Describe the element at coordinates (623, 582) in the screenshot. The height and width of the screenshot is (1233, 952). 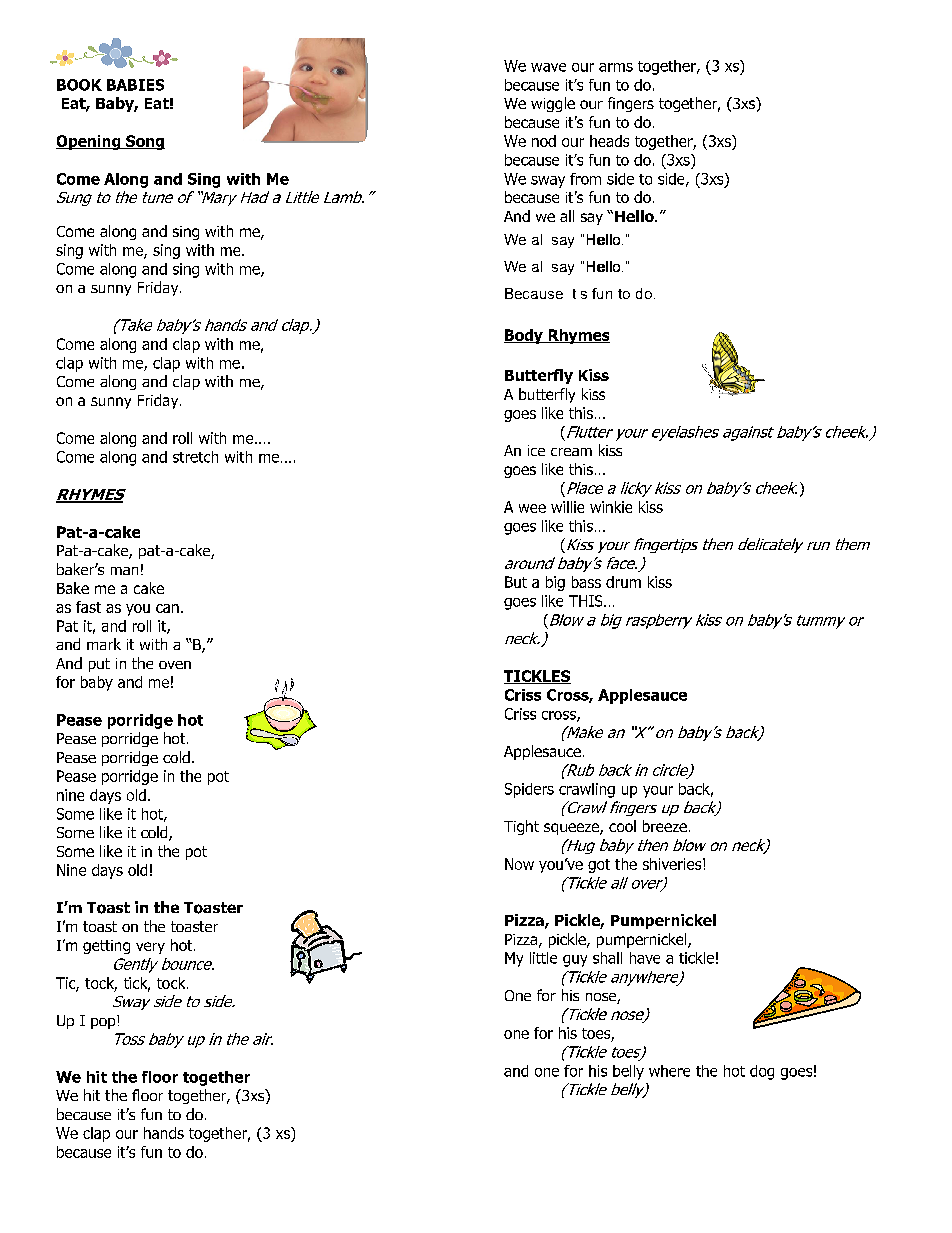
I see `drum` at that location.
